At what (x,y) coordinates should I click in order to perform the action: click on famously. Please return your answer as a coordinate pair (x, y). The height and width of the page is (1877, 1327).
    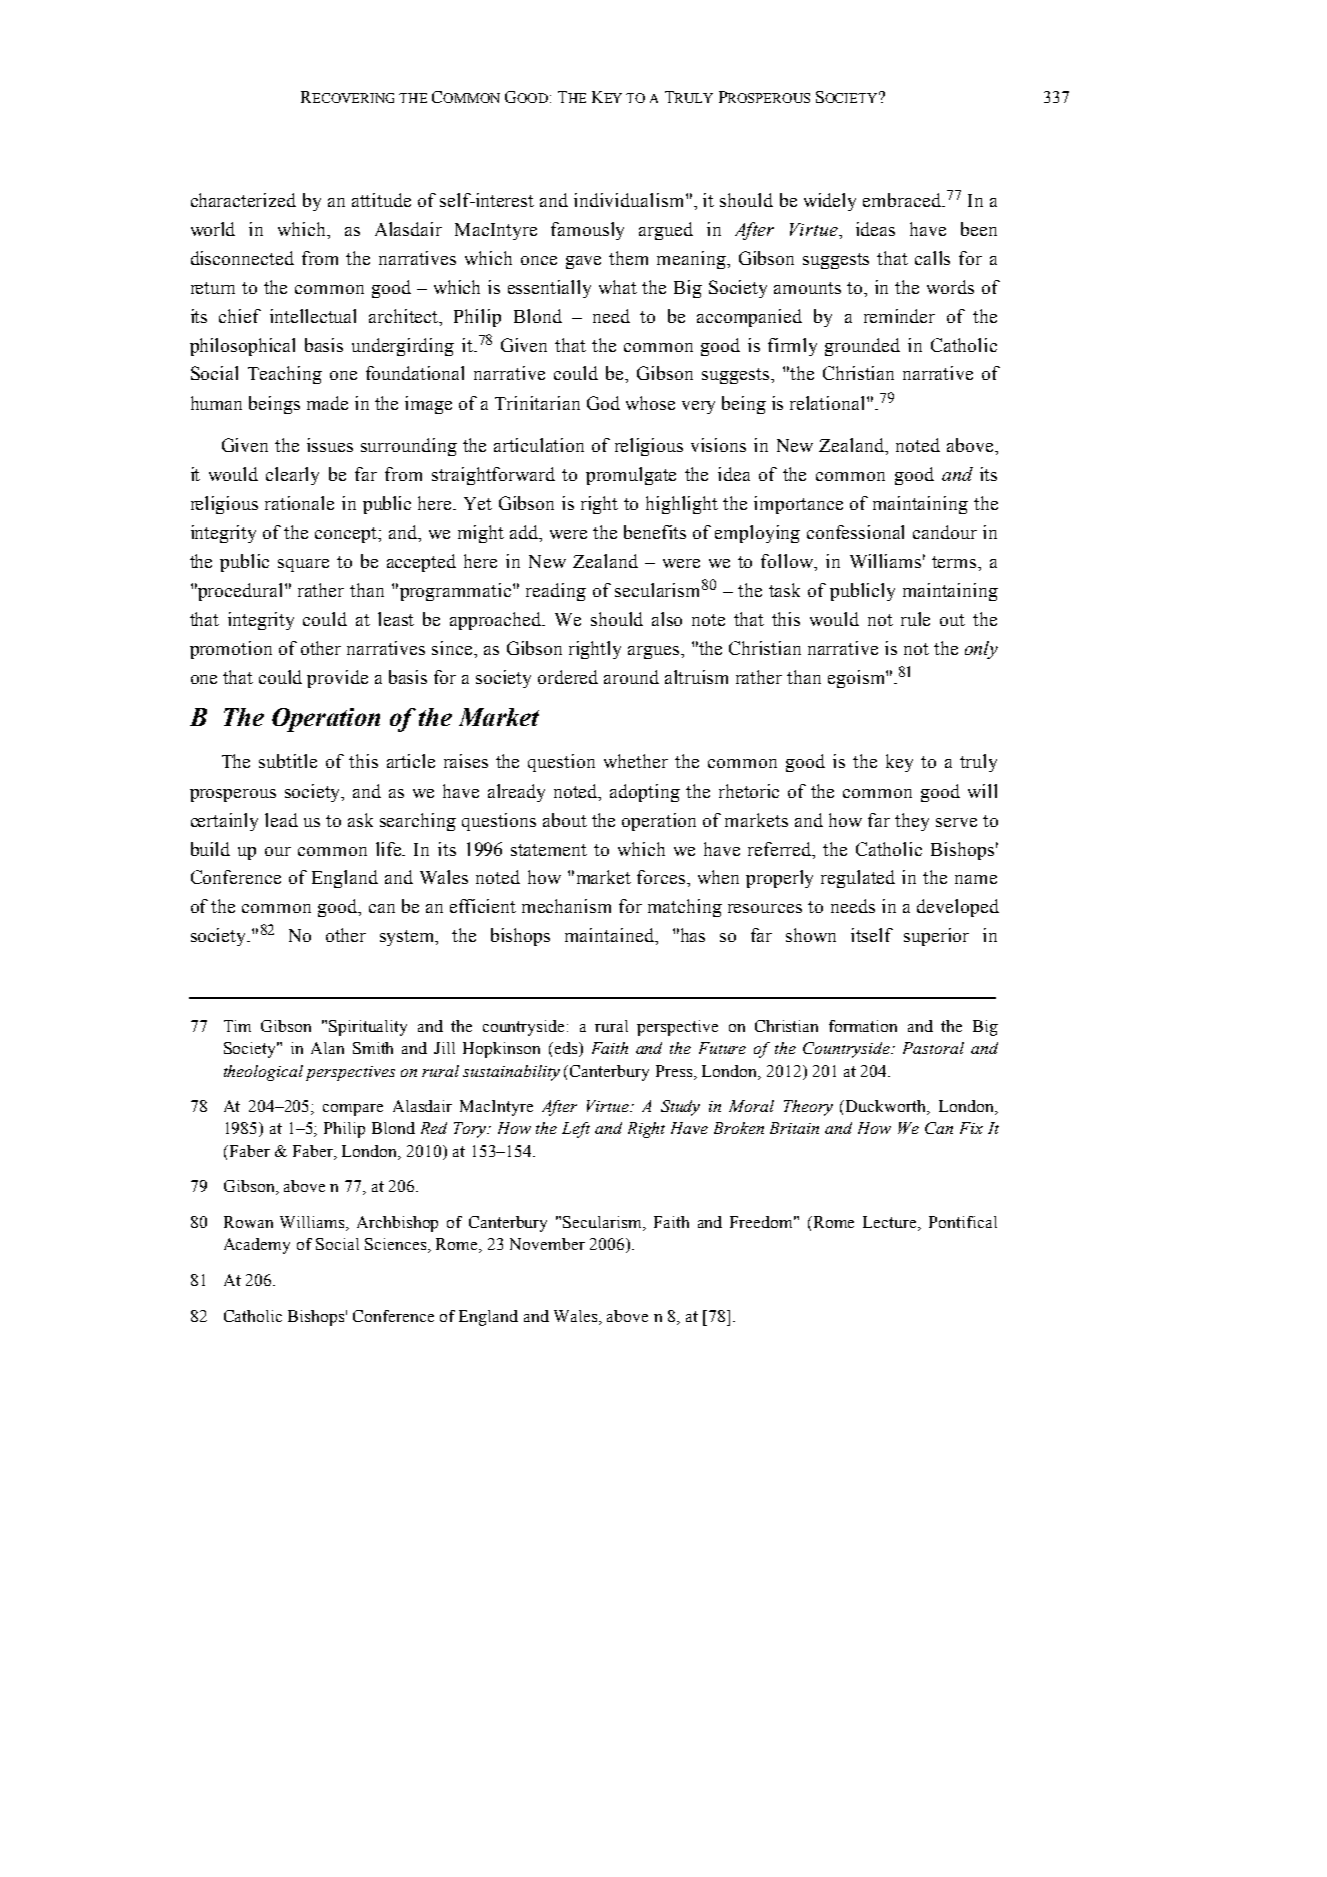
    Looking at the image, I should click on (587, 231).
